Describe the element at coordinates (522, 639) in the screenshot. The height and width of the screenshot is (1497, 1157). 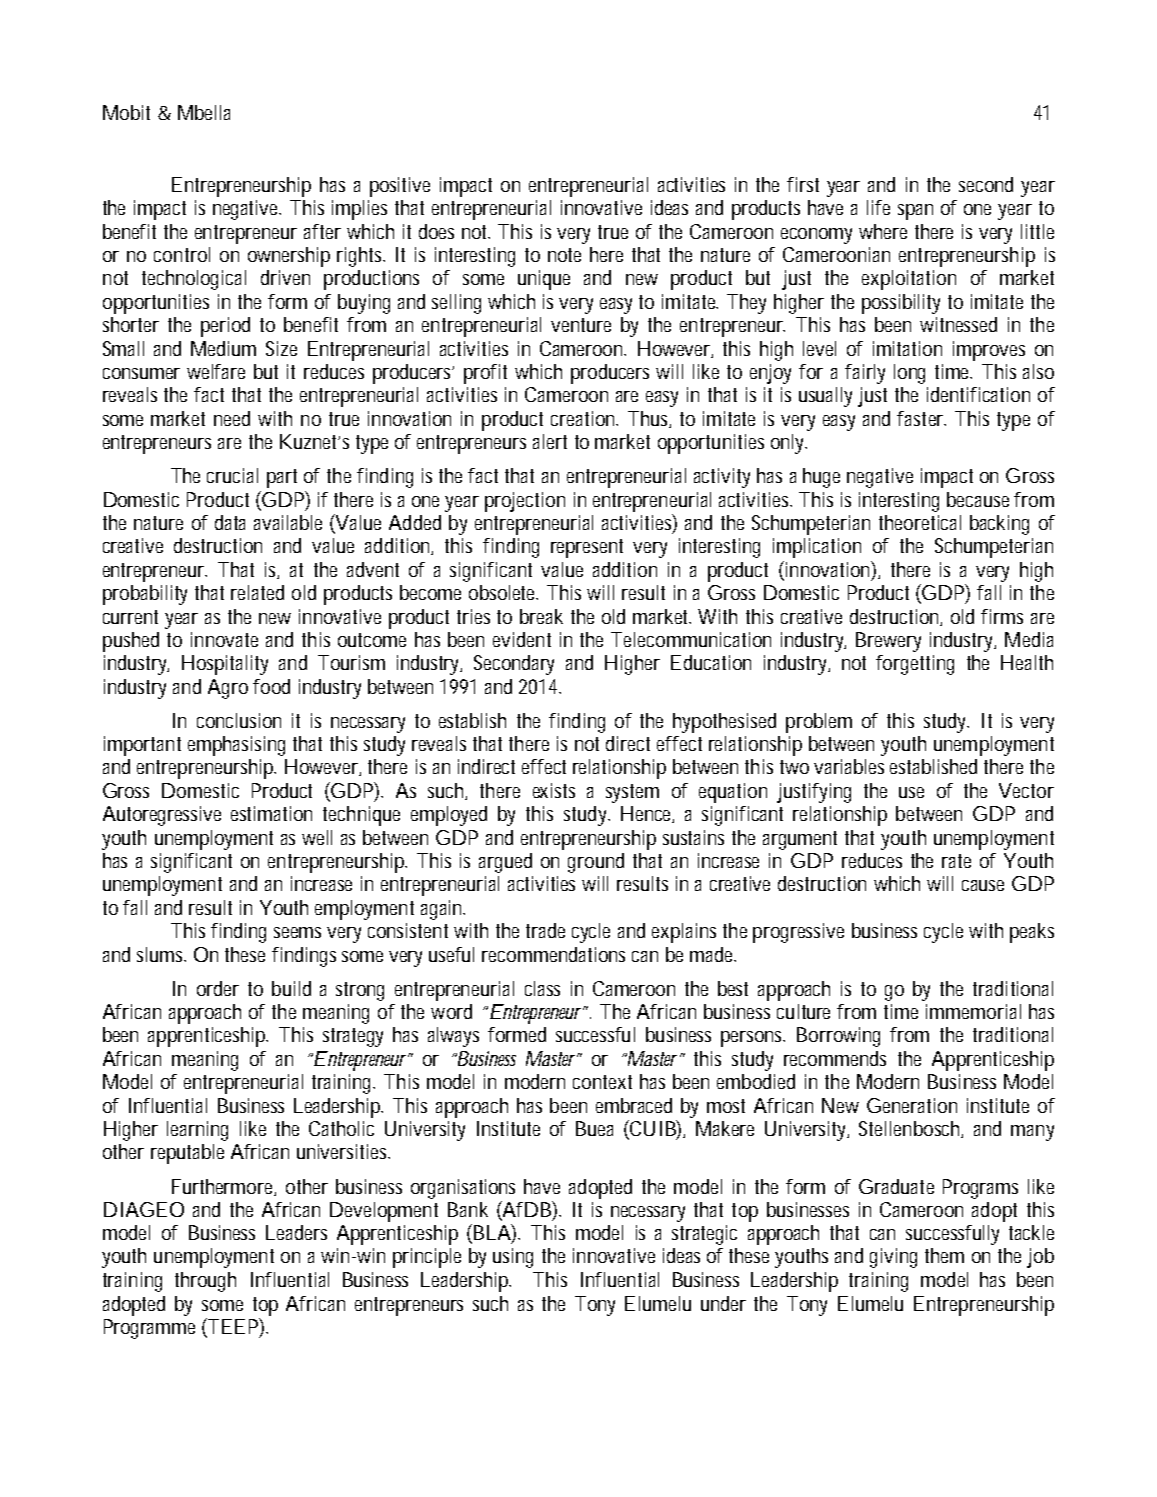
I see `evident` at that location.
